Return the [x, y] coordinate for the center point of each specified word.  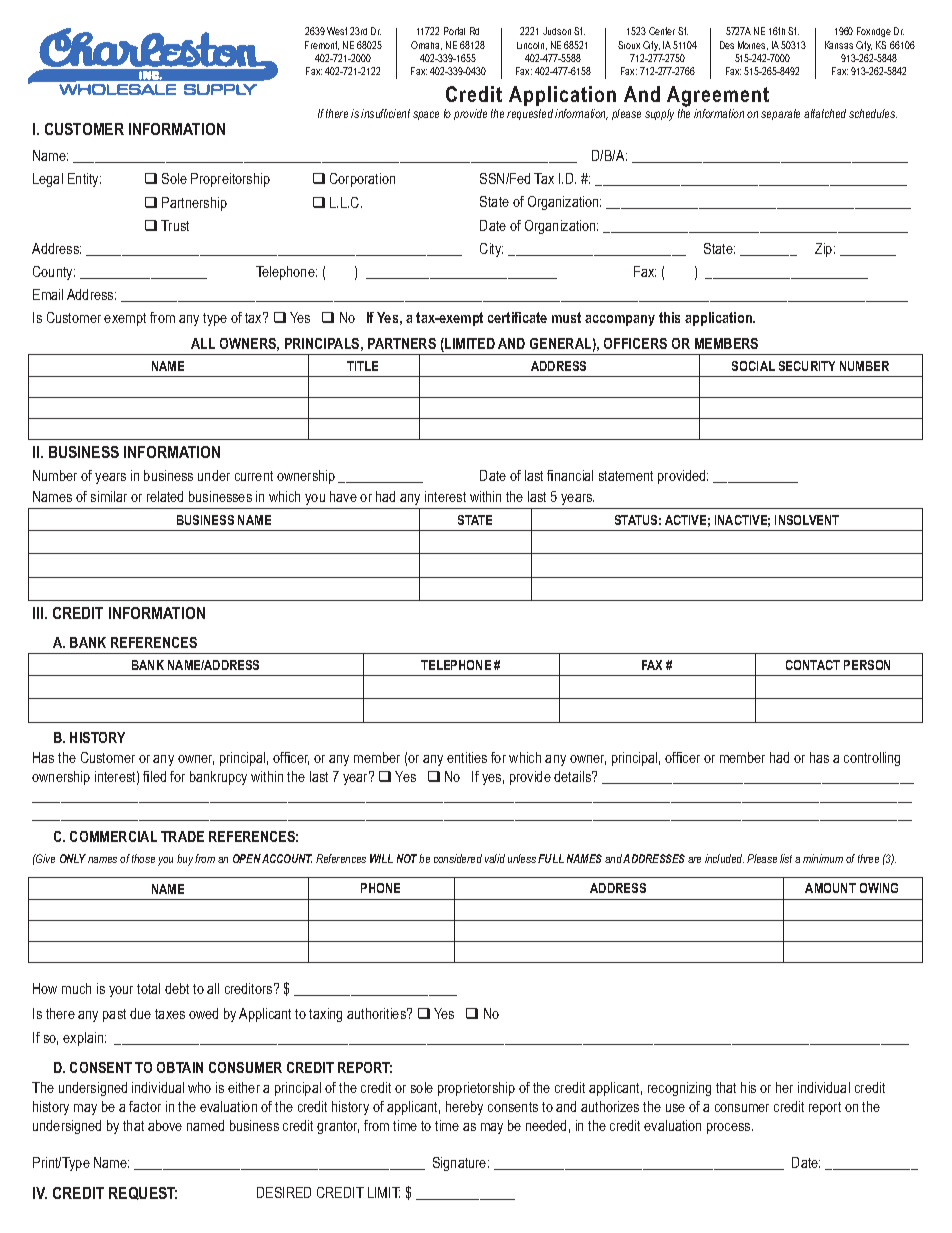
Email [48, 294]
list [786, 858]
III [39, 613]
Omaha [426, 45]
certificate [517, 317]
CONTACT [813, 665]
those [143, 858]
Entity [84, 180]
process [730, 1128]
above [165, 1125]
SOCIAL [753, 366]
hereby [464, 1108]
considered [458, 858]
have [343, 496]
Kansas [839, 45]
